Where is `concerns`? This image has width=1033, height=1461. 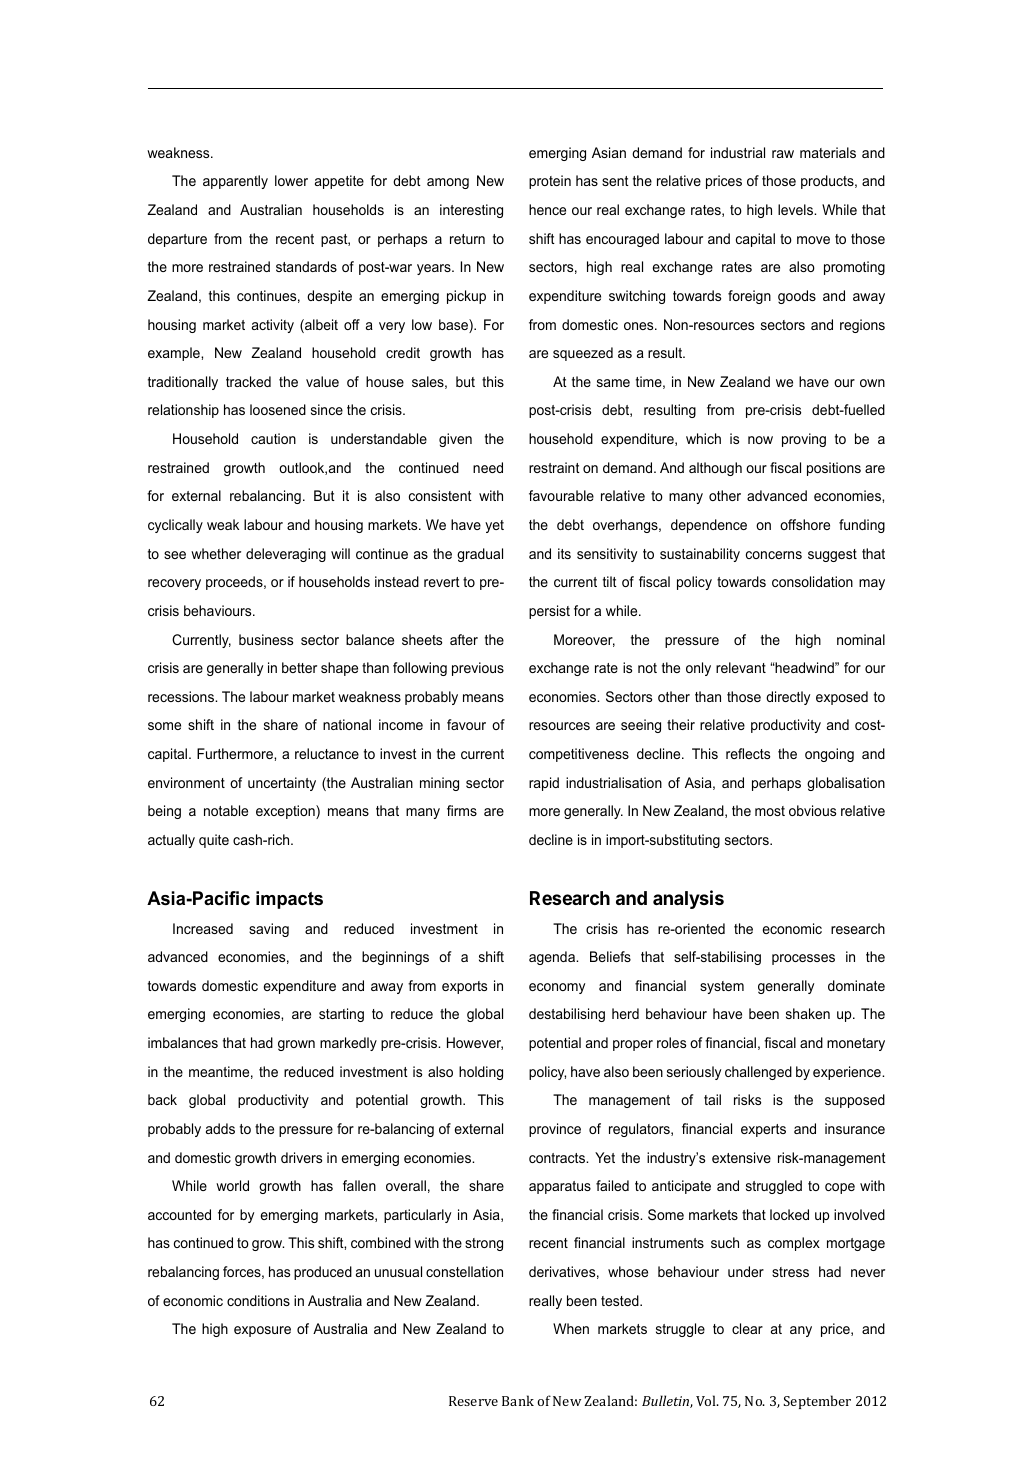 concerns is located at coordinates (774, 555).
